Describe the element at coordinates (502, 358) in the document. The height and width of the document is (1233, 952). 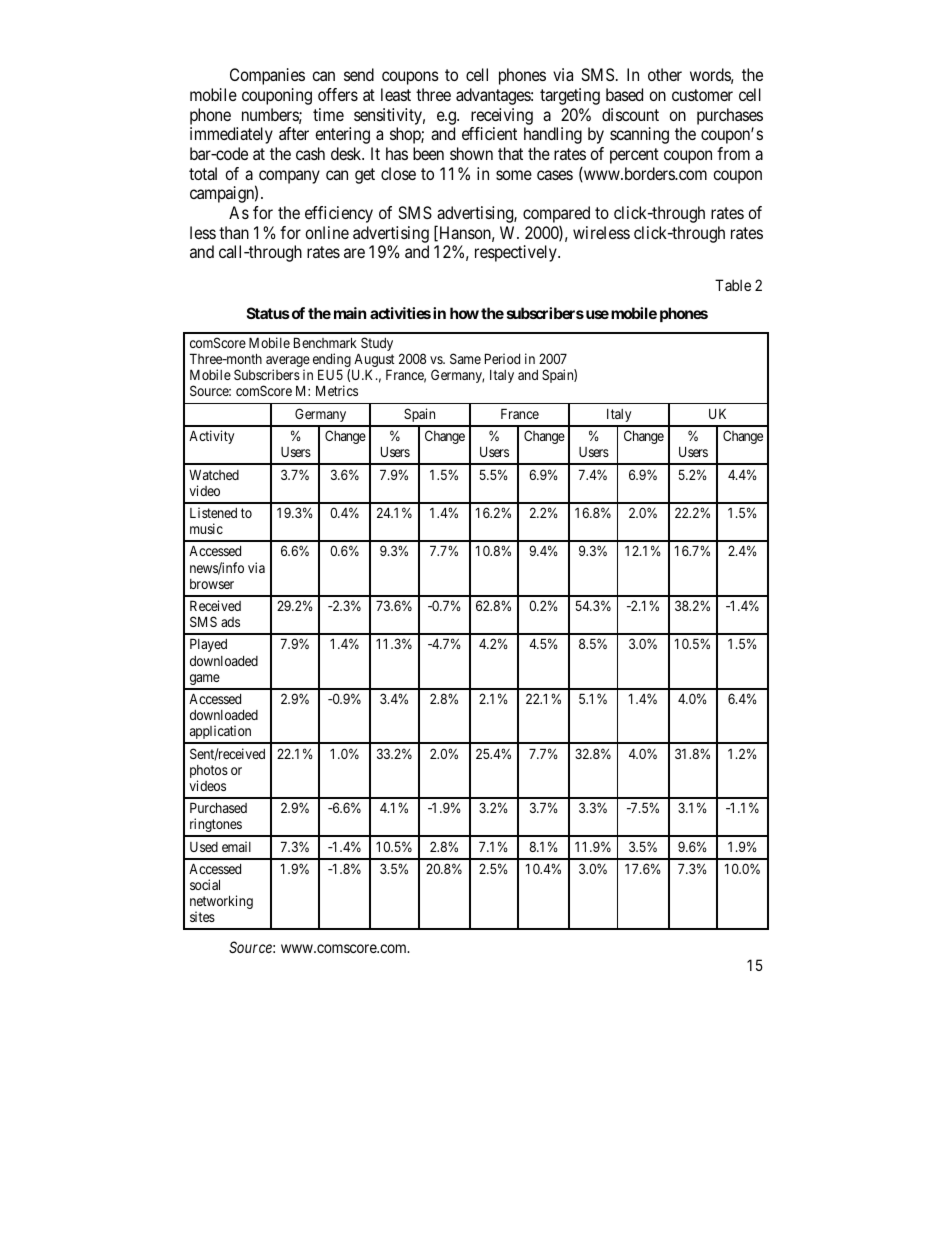
I see `Period` at that location.
